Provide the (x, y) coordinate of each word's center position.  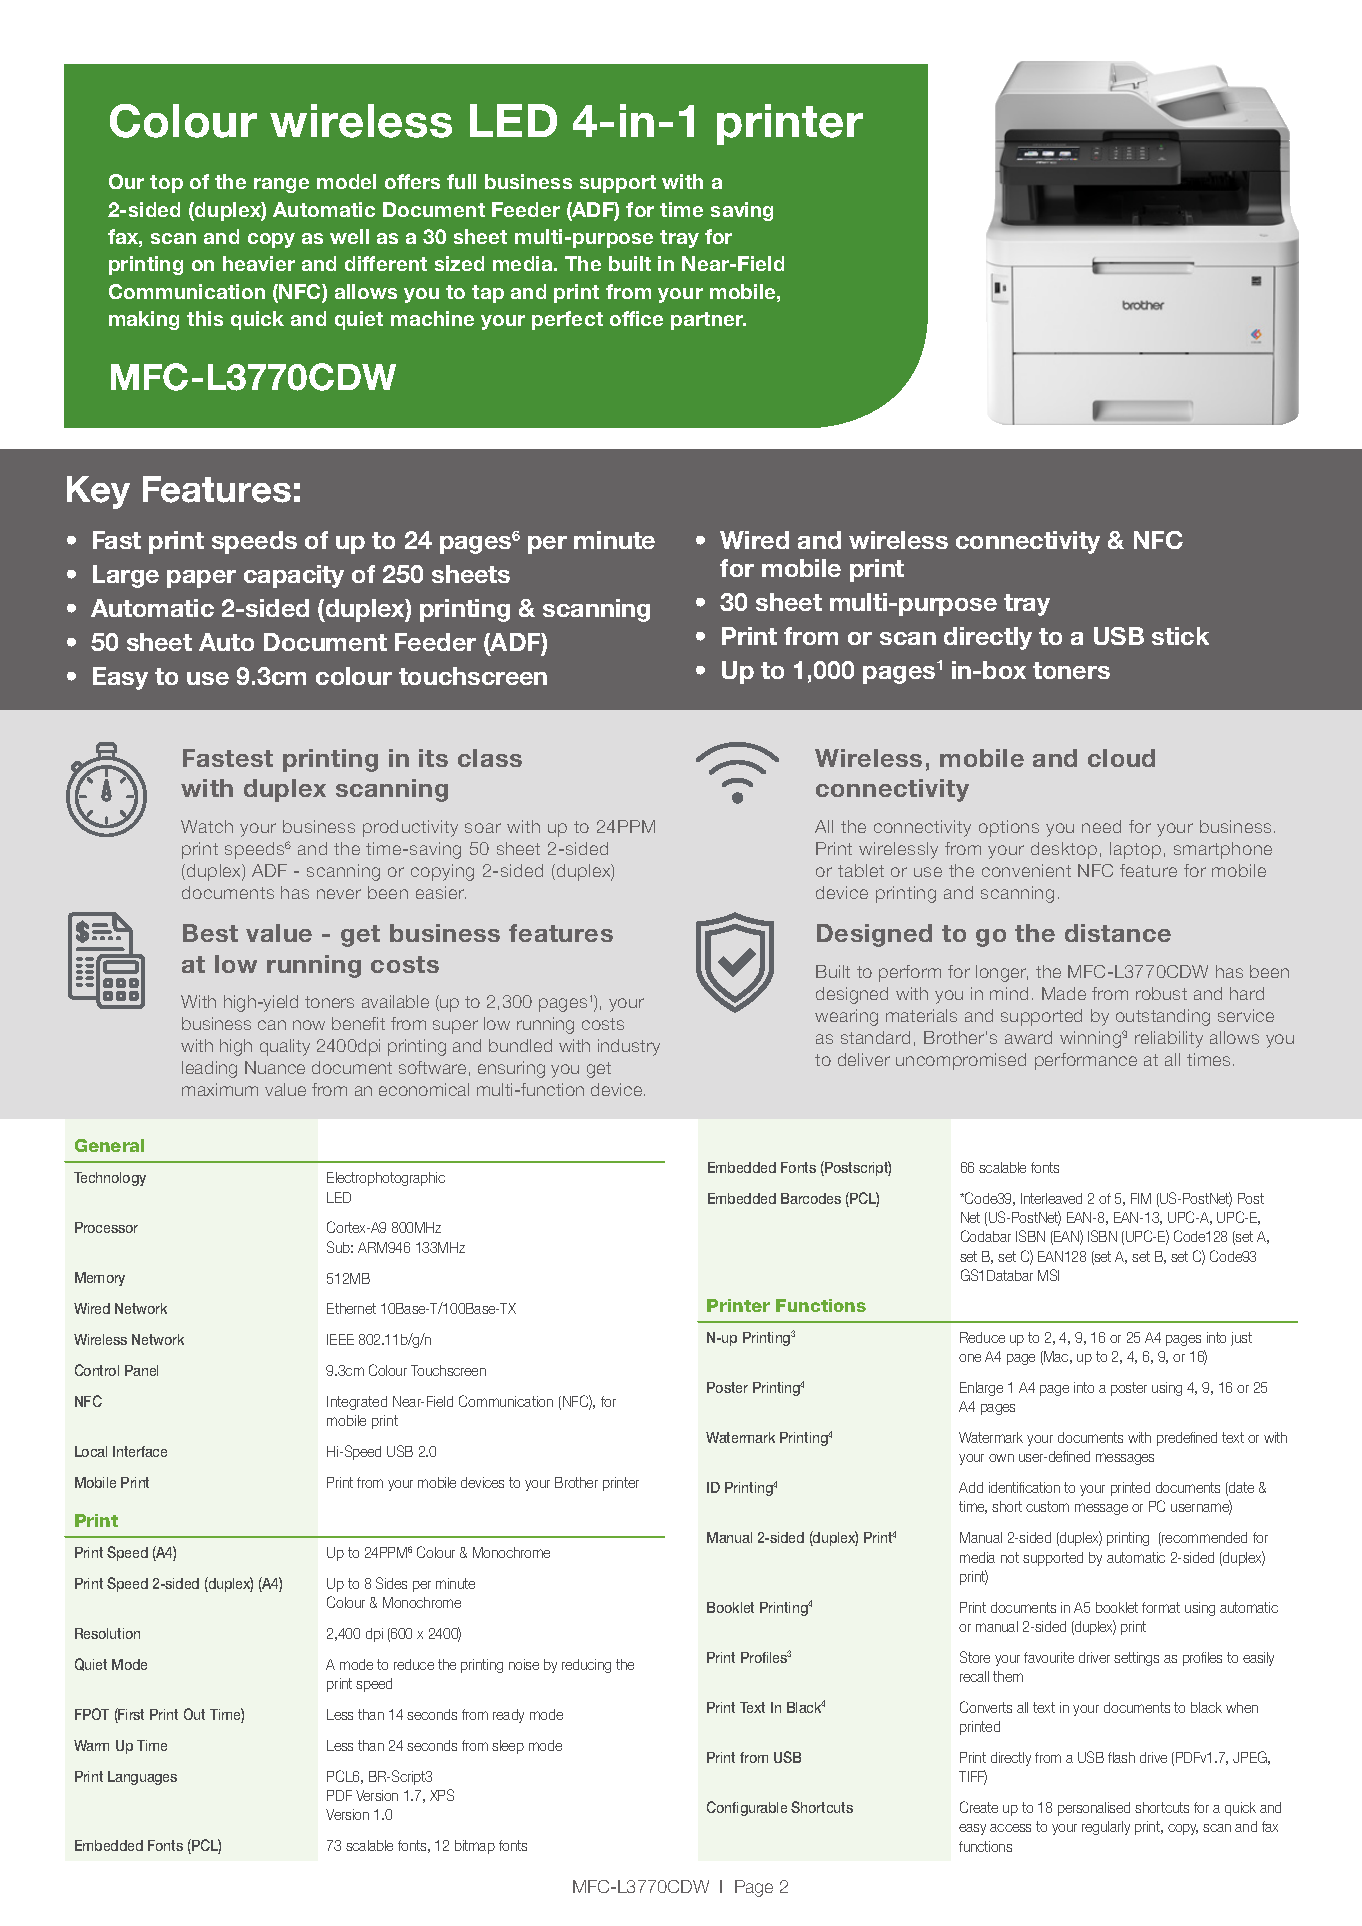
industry (629, 1047)
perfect (567, 320)
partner (708, 321)
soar (483, 828)
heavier (259, 263)
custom (1047, 1506)
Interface (140, 1451)
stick (1180, 636)
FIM (1141, 1198)
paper (201, 579)
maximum (220, 1089)
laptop (1135, 850)
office (636, 318)
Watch (207, 826)
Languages (142, 1778)
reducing (586, 1666)
